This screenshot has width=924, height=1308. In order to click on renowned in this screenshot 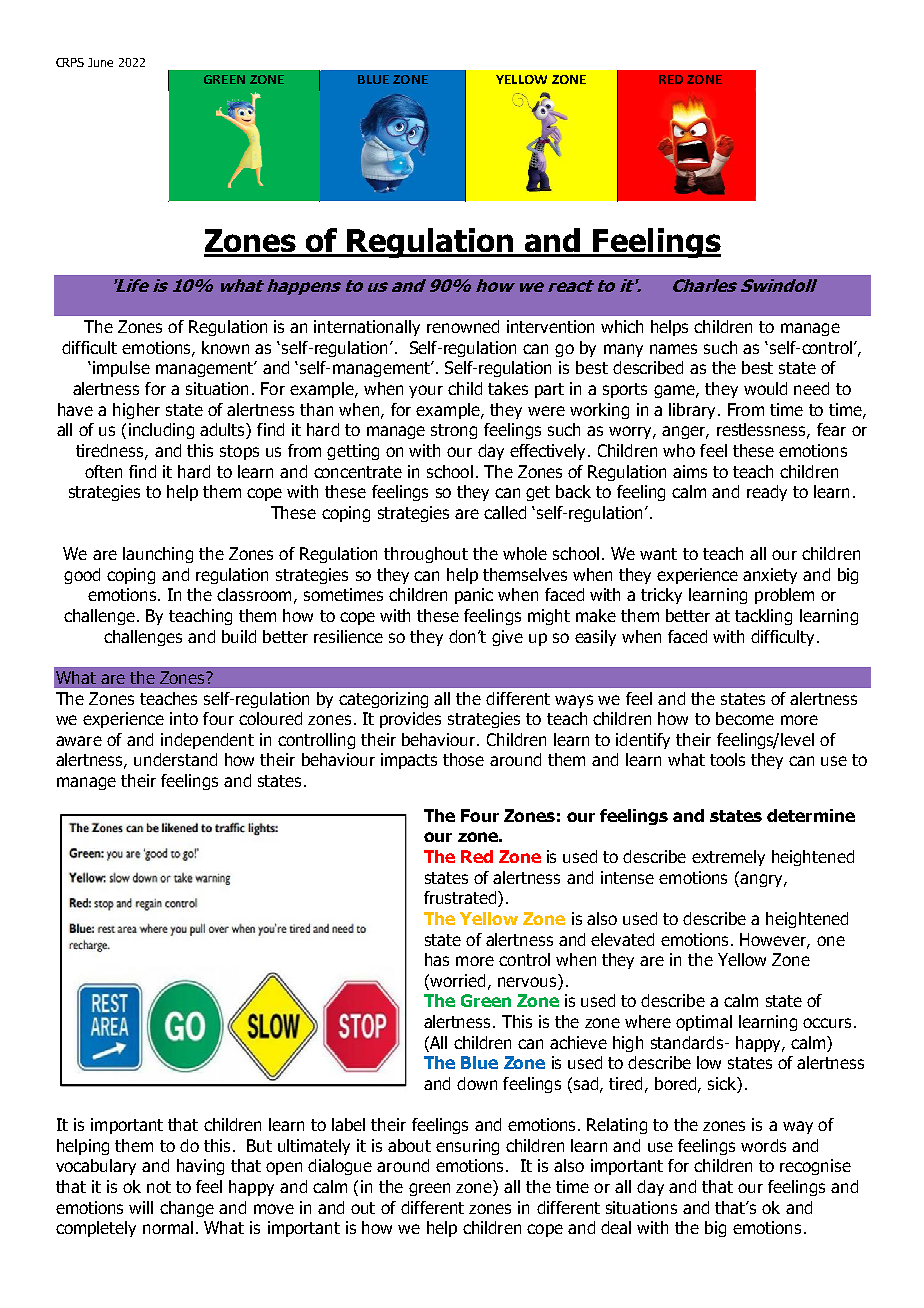, I will do `click(463, 326)`.
